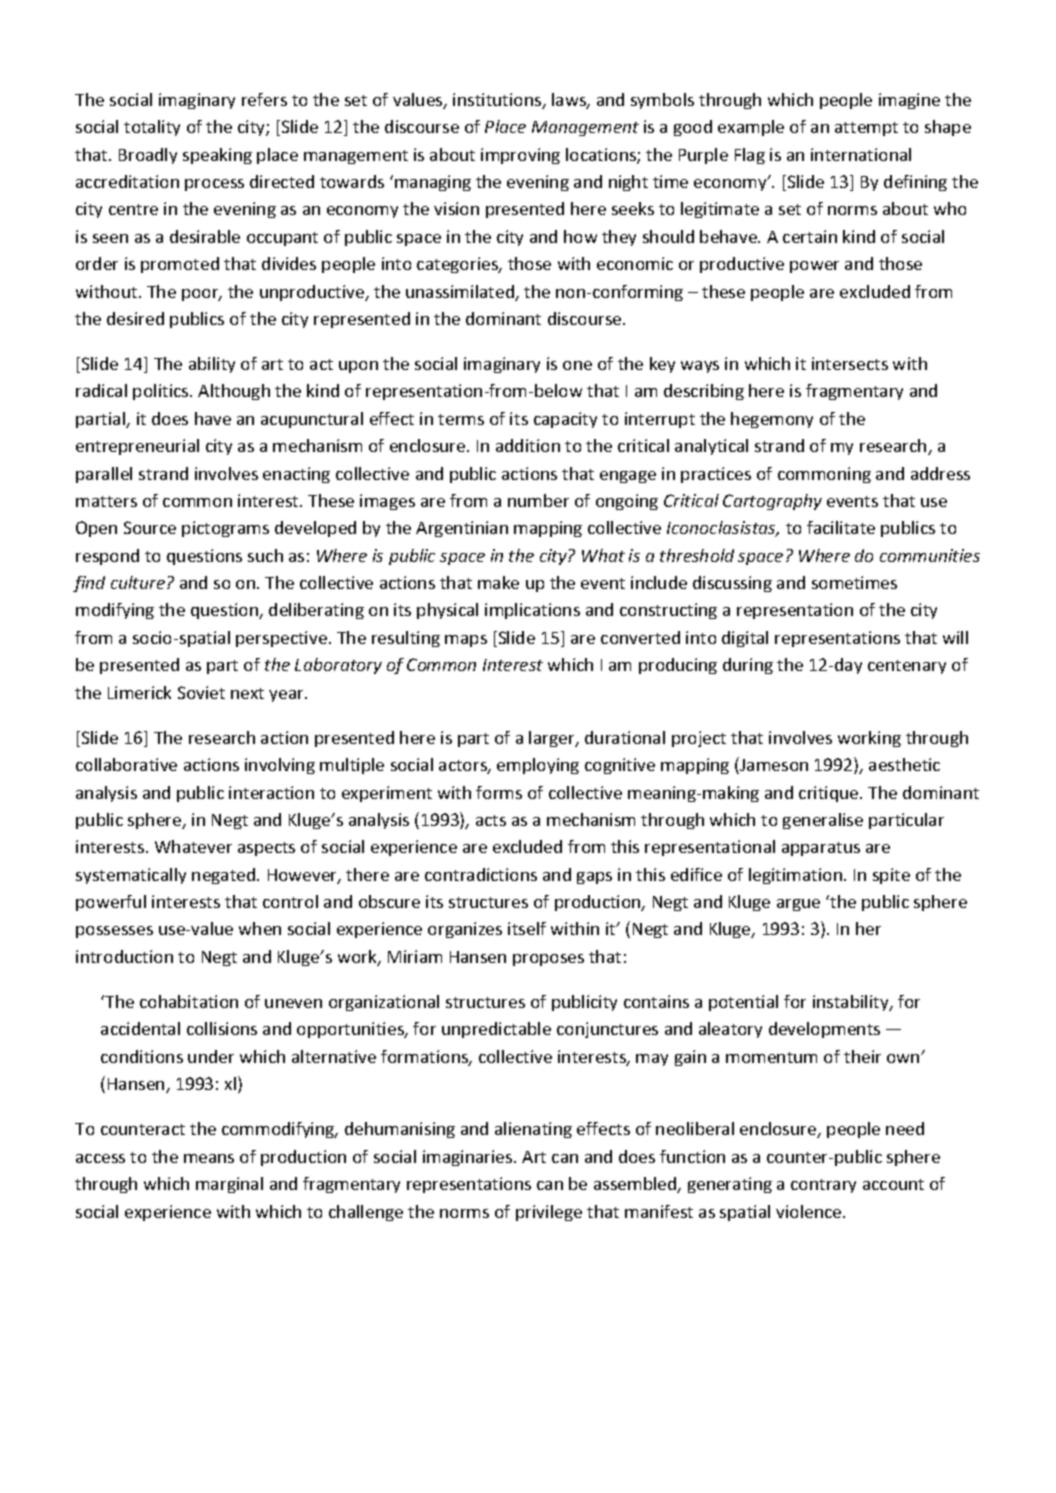 Image resolution: width=1056 pixels, height=1493 pixels. What do you see at coordinates (520, 156) in the document?
I see `improving` at bounding box center [520, 156].
